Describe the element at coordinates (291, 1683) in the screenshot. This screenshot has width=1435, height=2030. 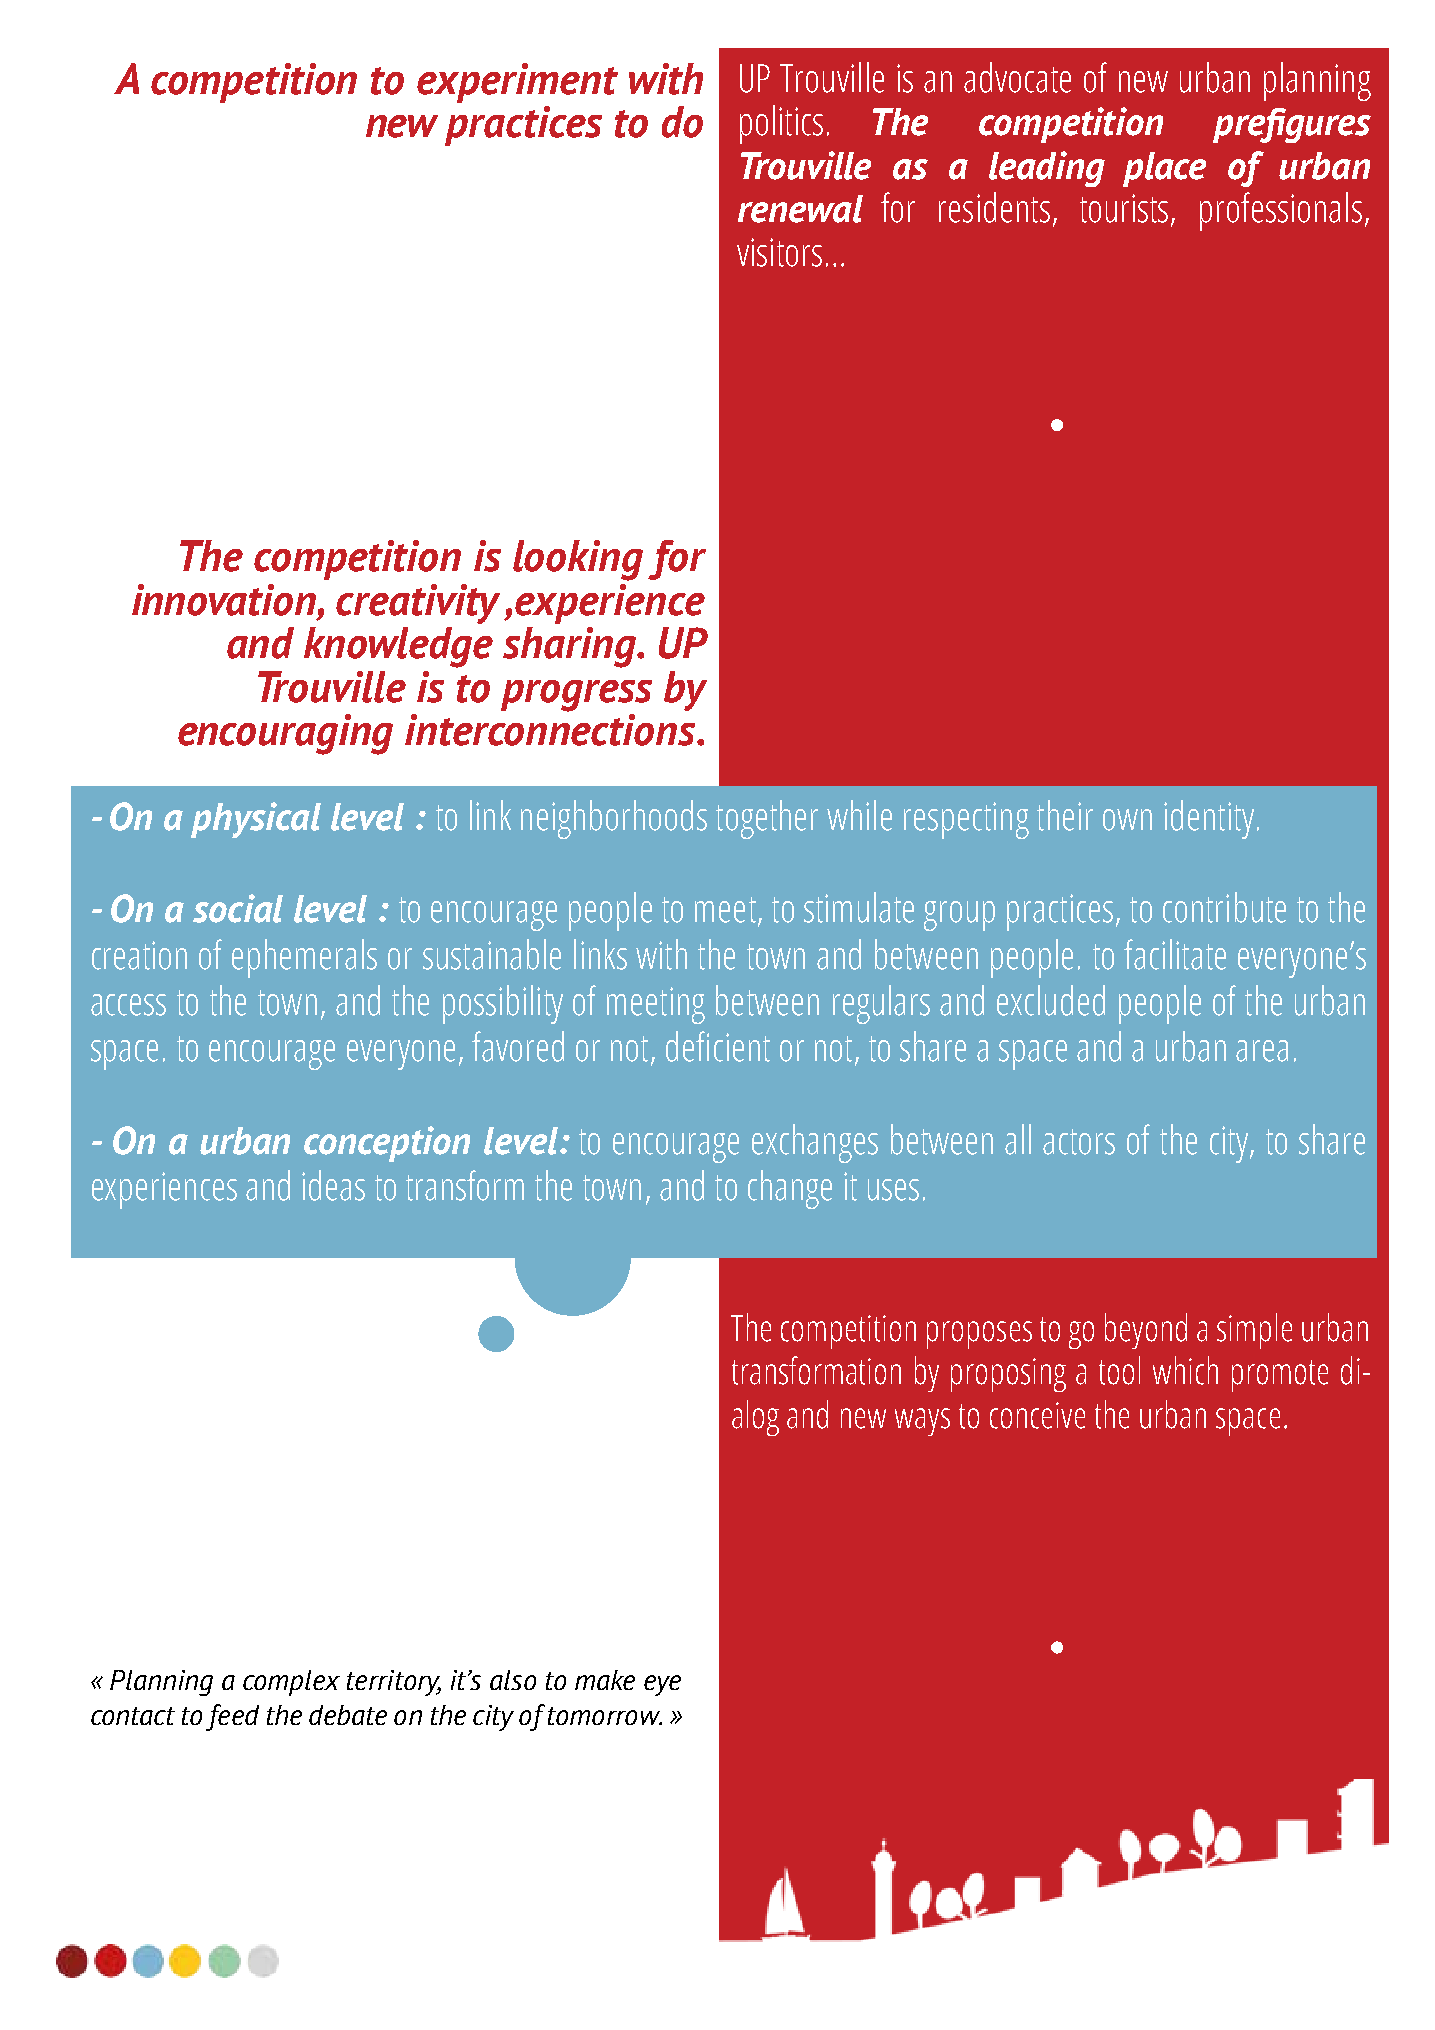
I see `complex` at that location.
